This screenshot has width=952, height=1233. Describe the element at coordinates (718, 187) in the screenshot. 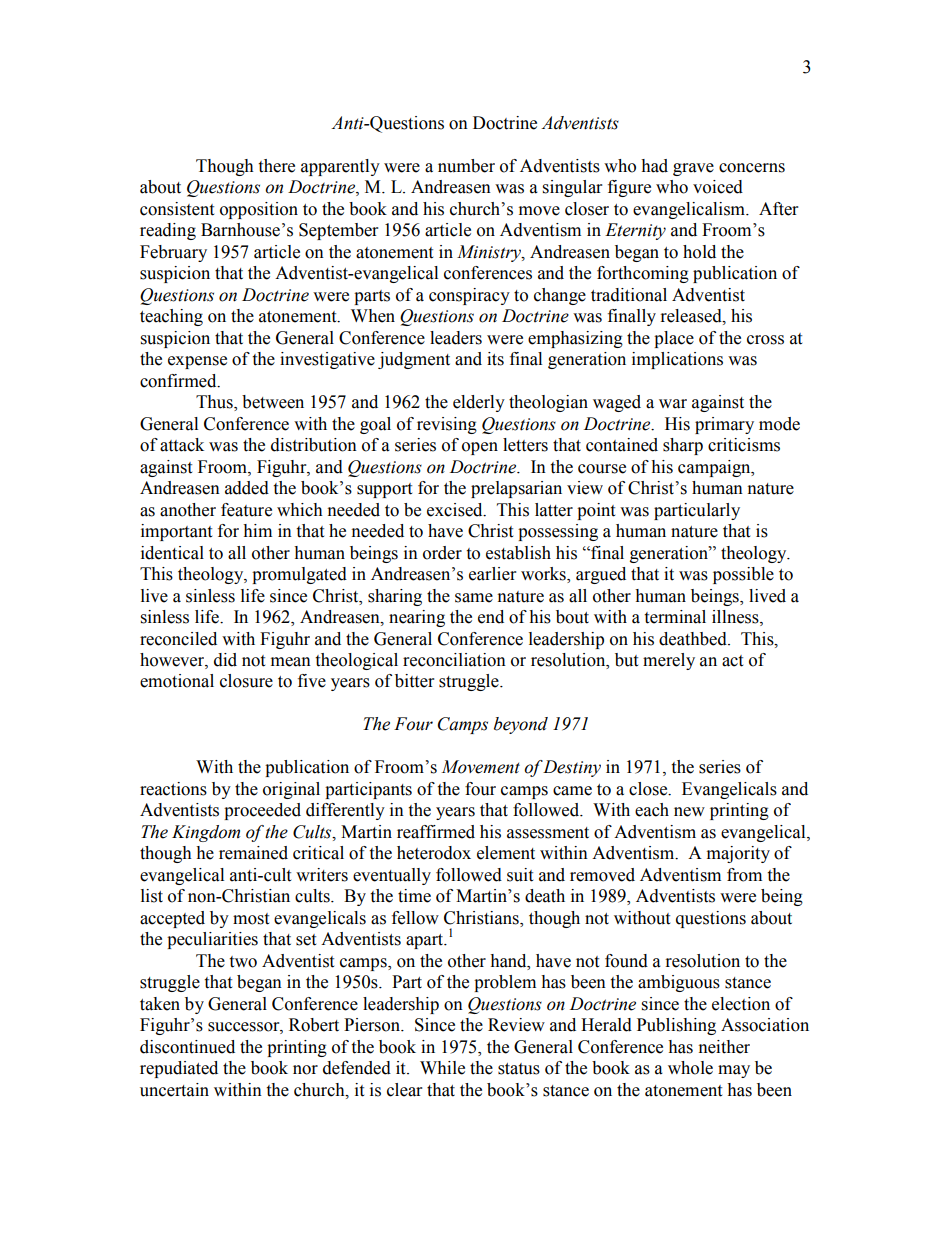

I see `voiced` at that location.
